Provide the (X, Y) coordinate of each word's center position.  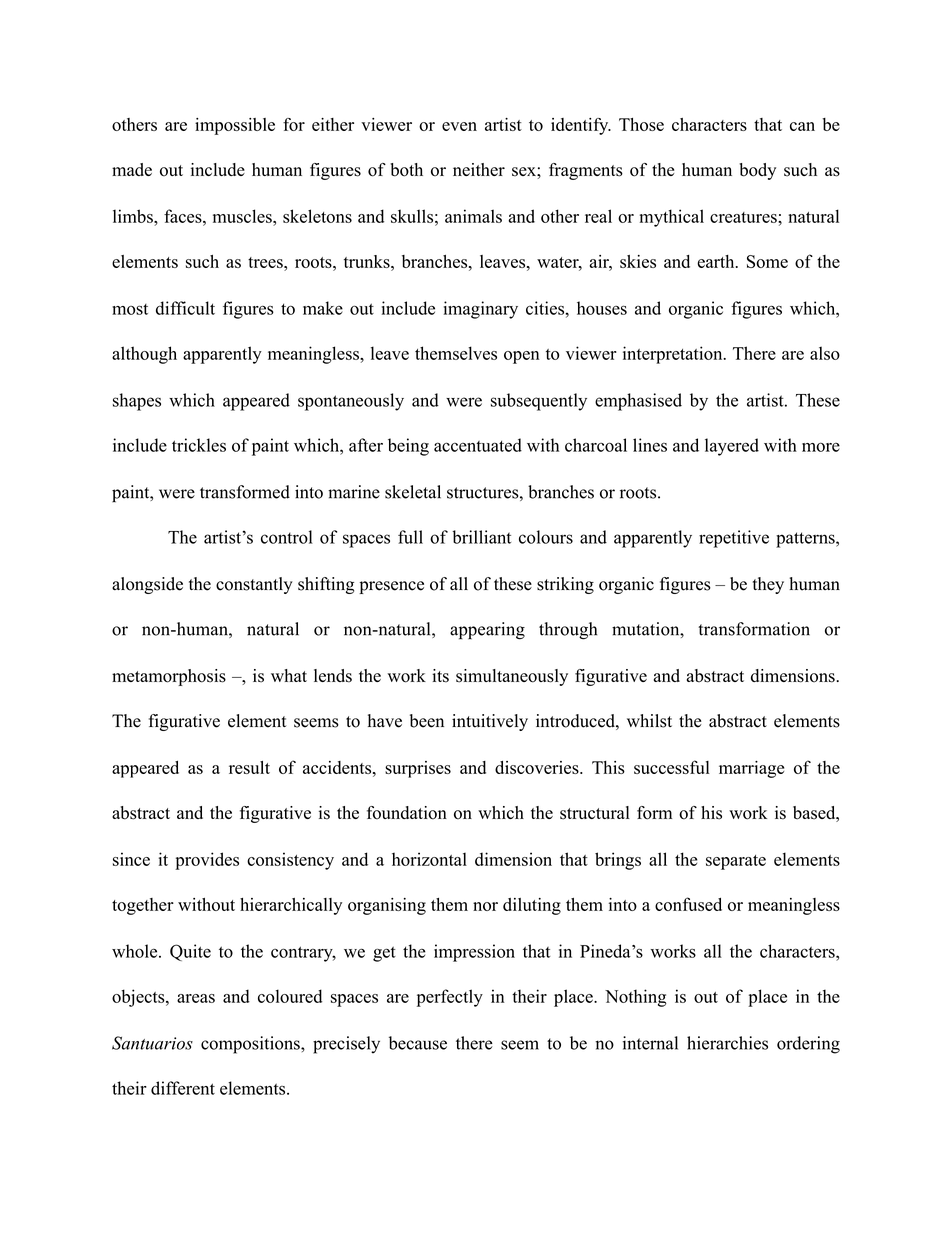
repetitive (734, 539)
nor (485, 906)
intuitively (490, 722)
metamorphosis (169, 677)
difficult (185, 308)
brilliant (481, 537)
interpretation (674, 355)
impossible (235, 126)
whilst (649, 721)
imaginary (481, 310)
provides (207, 861)
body (757, 171)
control (287, 537)
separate (736, 862)
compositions (251, 1045)
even (459, 126)
